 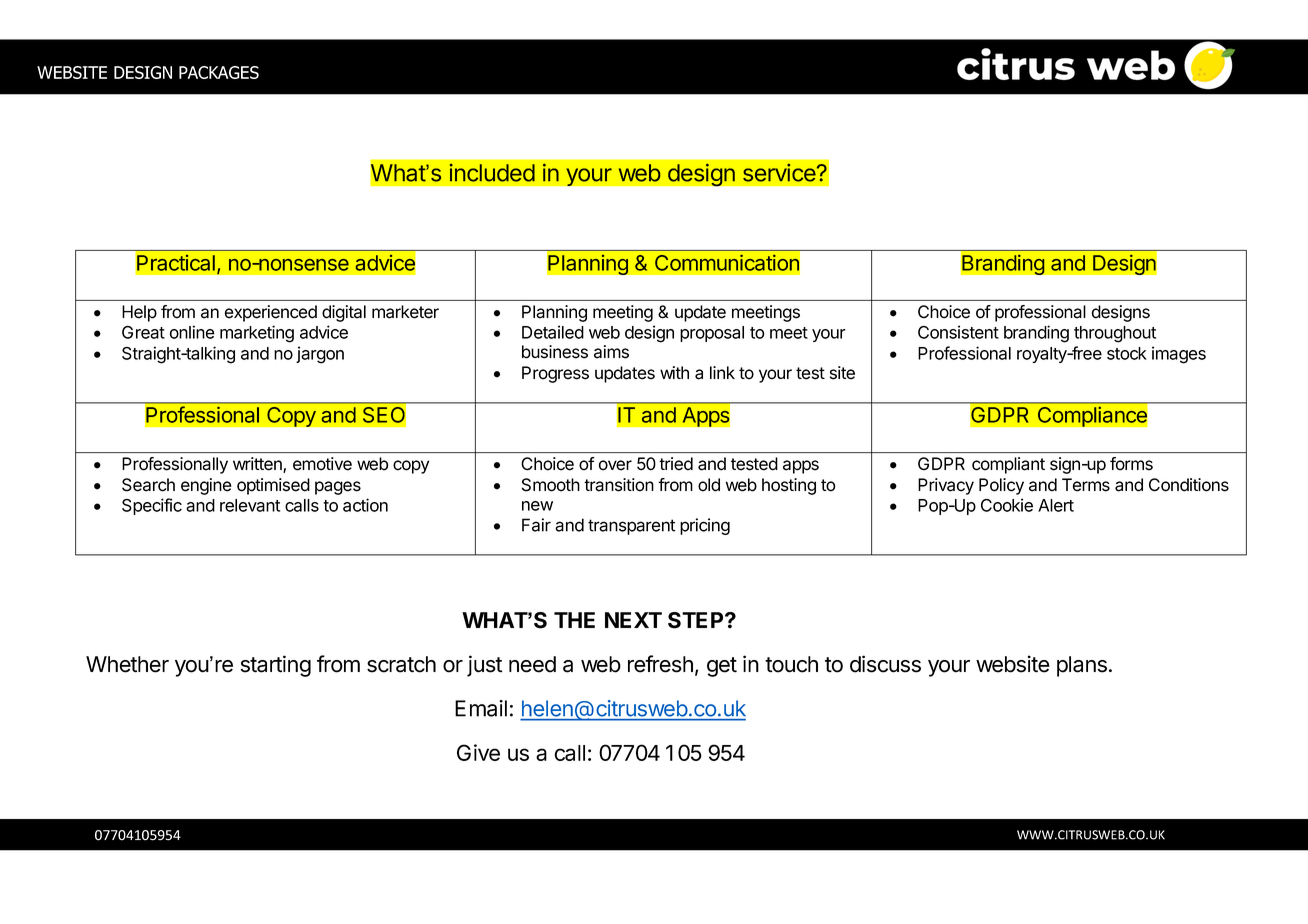 I want to click on included, so click(x=492, y=173).
